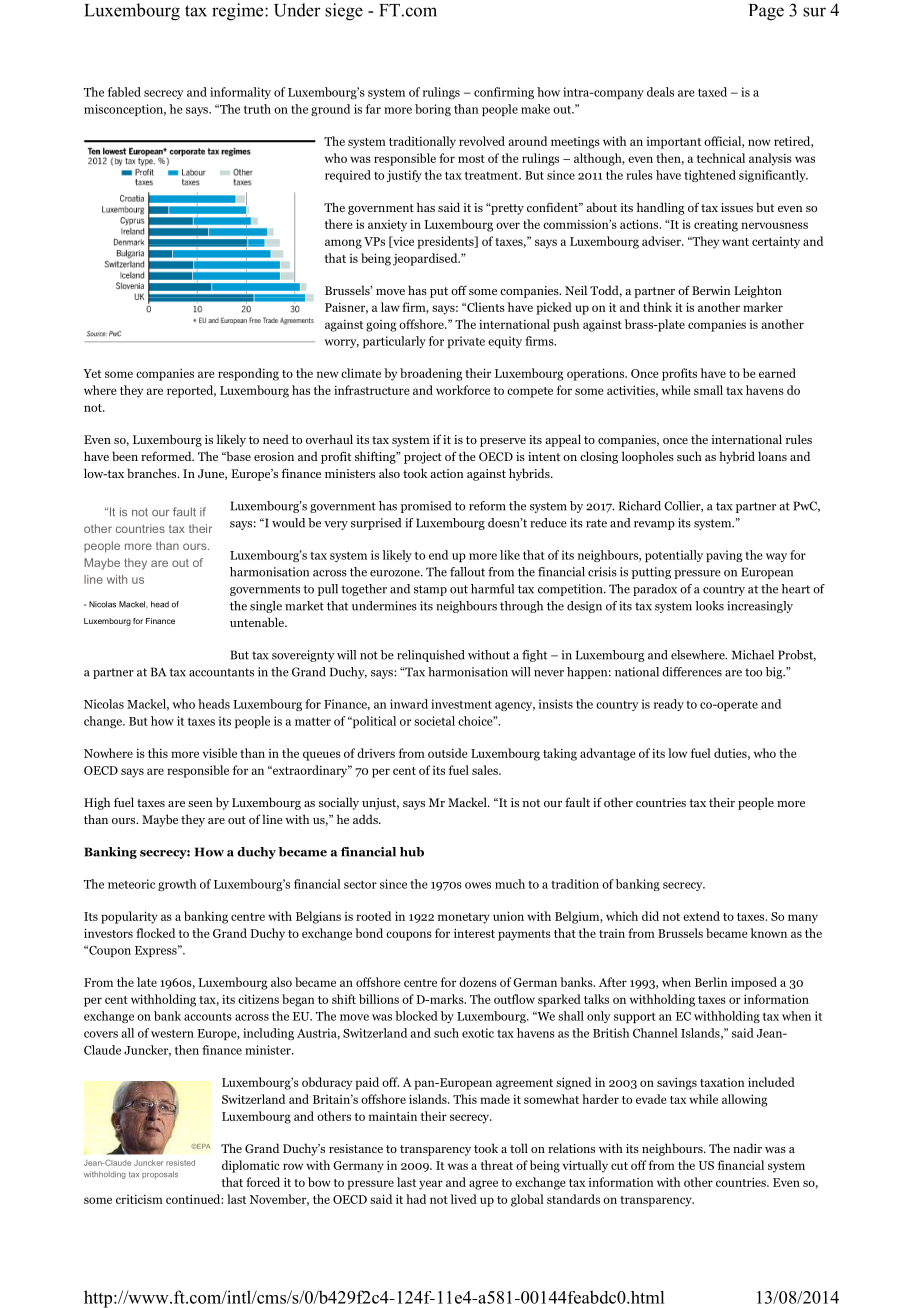 This screenshot has height=1308, width=924. What do you see at coordinates (124, 92) in the screenshot?
I see `fabled` at bounding box center [124, 92].
